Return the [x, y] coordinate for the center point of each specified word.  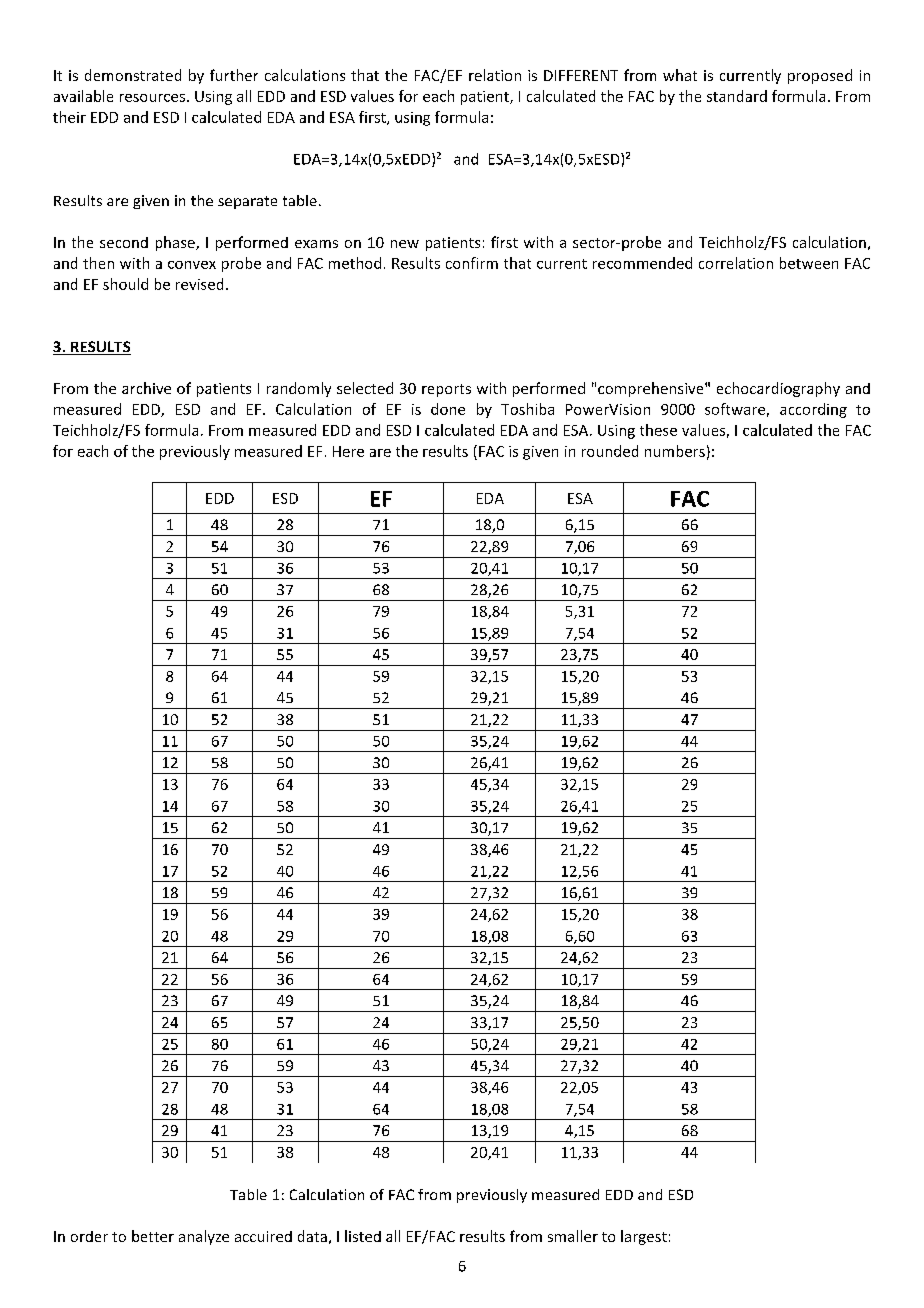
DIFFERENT [581, 75]
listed [363, 1236]
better [153, 1236]
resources [152, 98]
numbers [675, 451]
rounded [610, 451]
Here [348, 451]
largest [644, 1237]
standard [737, 96]
